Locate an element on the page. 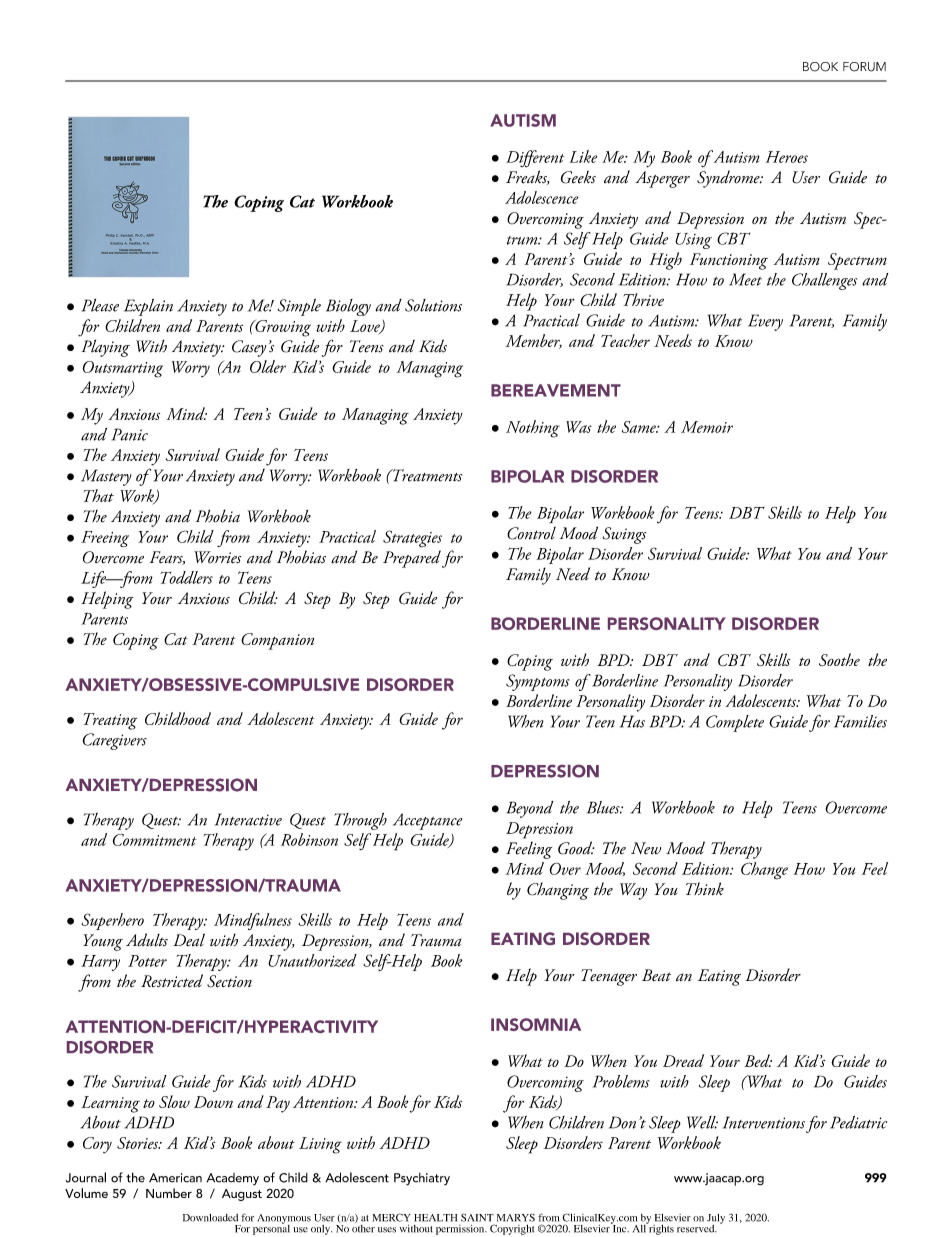 The height and width of the page is (1237, 952). Soothe is located at coordinates (839, 659).
